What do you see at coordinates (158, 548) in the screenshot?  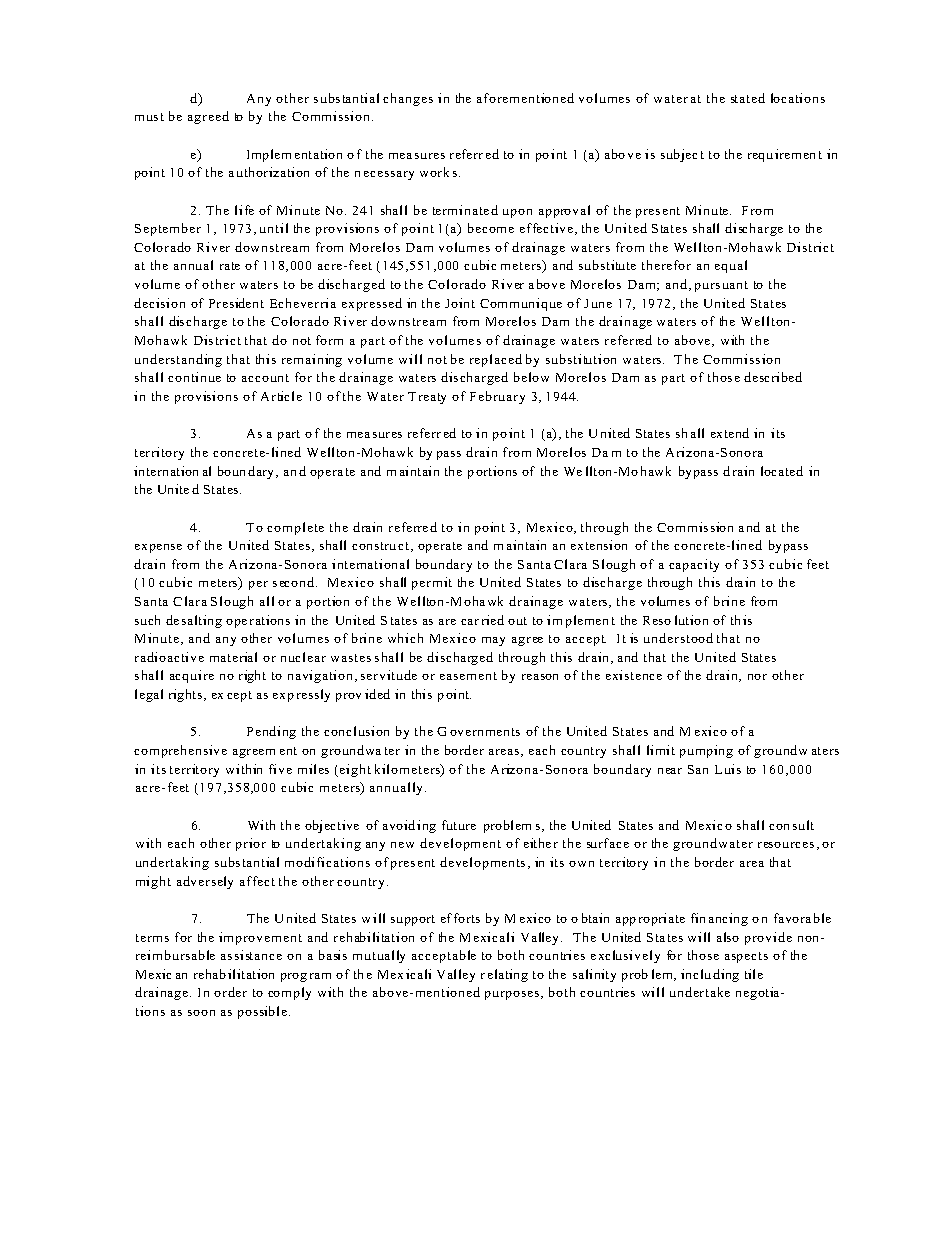 I see `expense` at bounding box center [158, 548].
